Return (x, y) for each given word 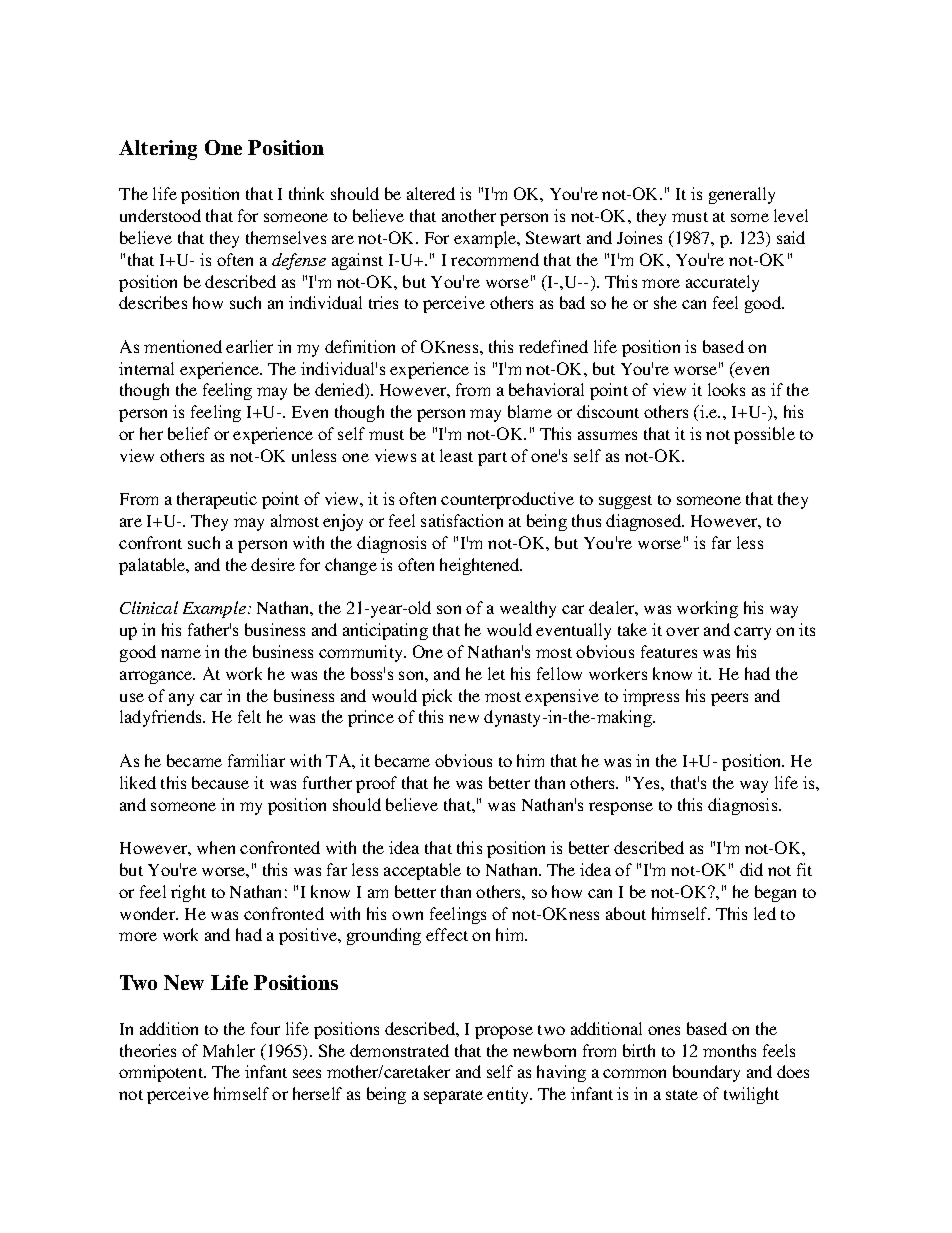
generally (742, 195)
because (220, 782)
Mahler (229, 1050)
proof (376, 784)
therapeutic (217, 500)
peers (729, 699)
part (492, 459)
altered (431, 193)
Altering (158, 150)
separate (453, 1097)
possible (764, 435)
